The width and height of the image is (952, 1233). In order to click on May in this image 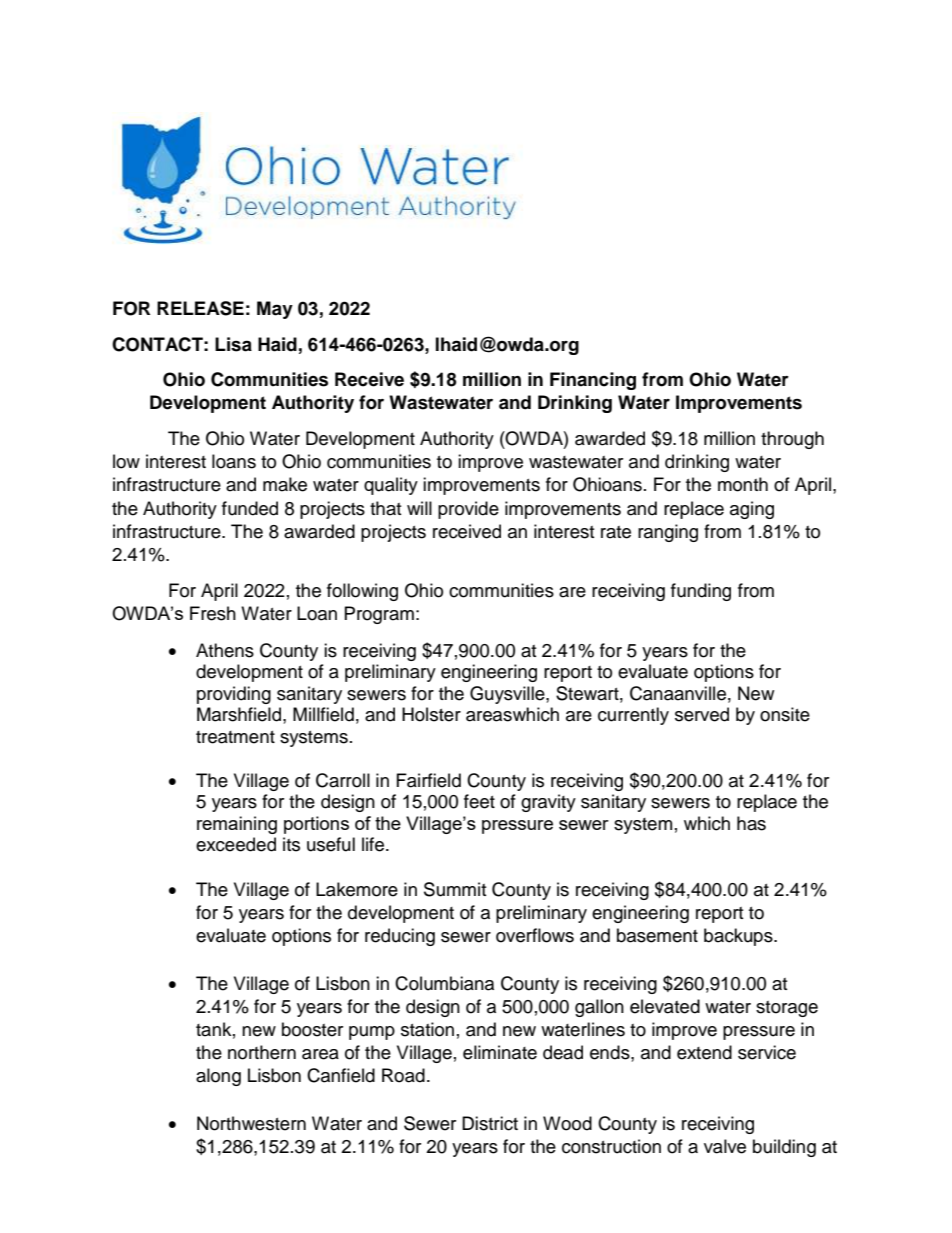, I will do `click(275, 310)`.
